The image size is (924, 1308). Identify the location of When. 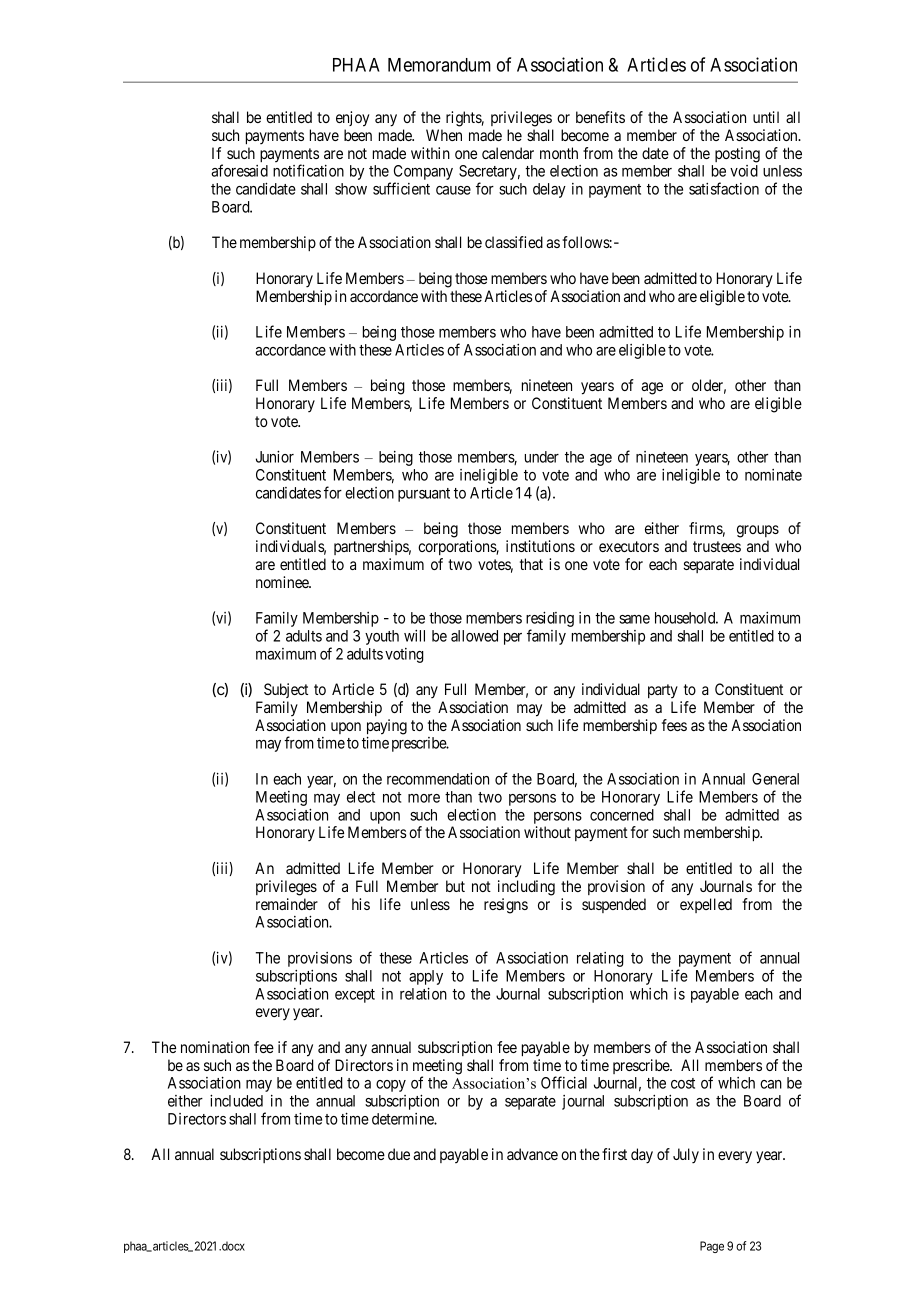
(444, 135).
